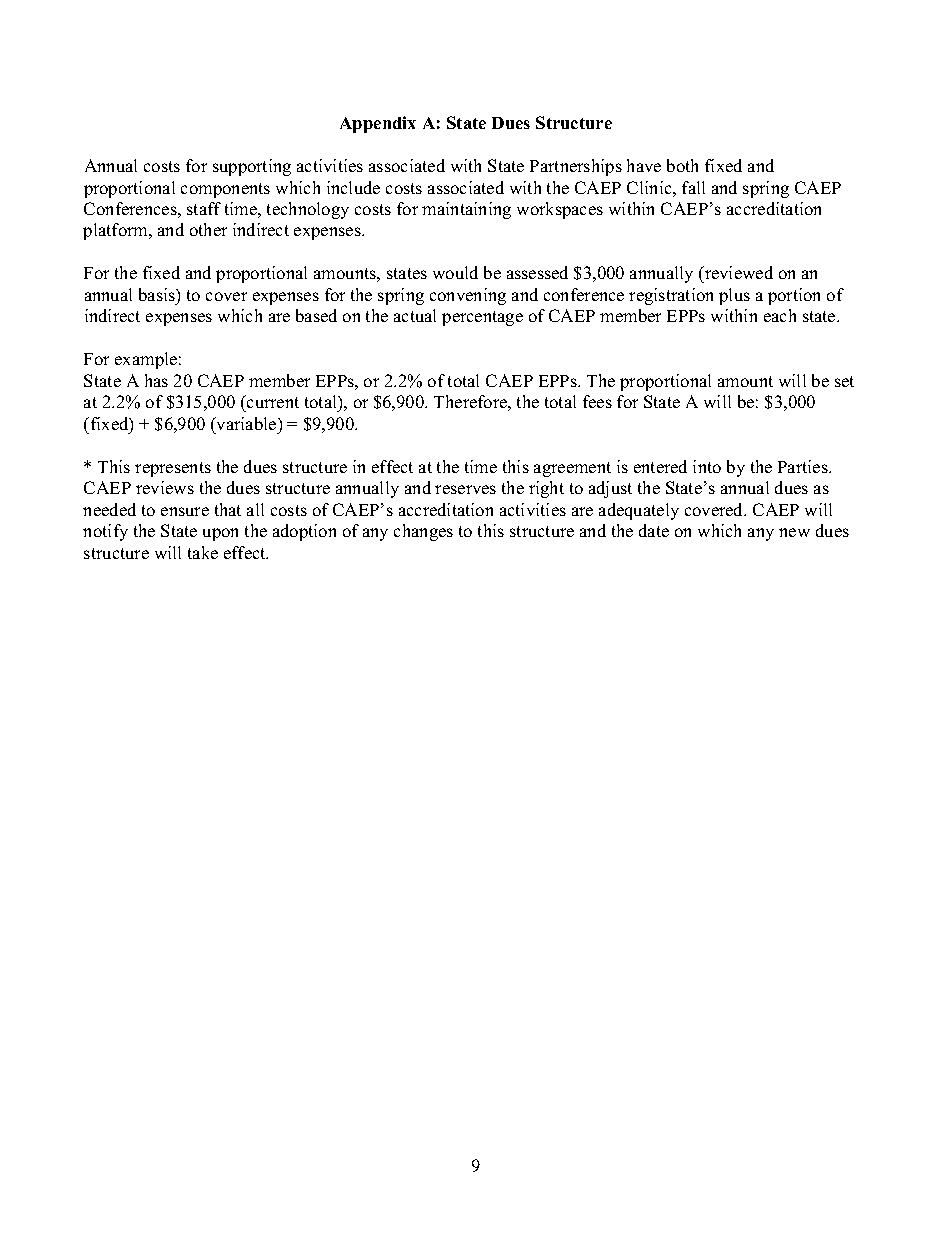 The image size is (952, 1233). Describe the element at coordinates (738, 274) in the screenshot. I see `reviewed` at that location.
